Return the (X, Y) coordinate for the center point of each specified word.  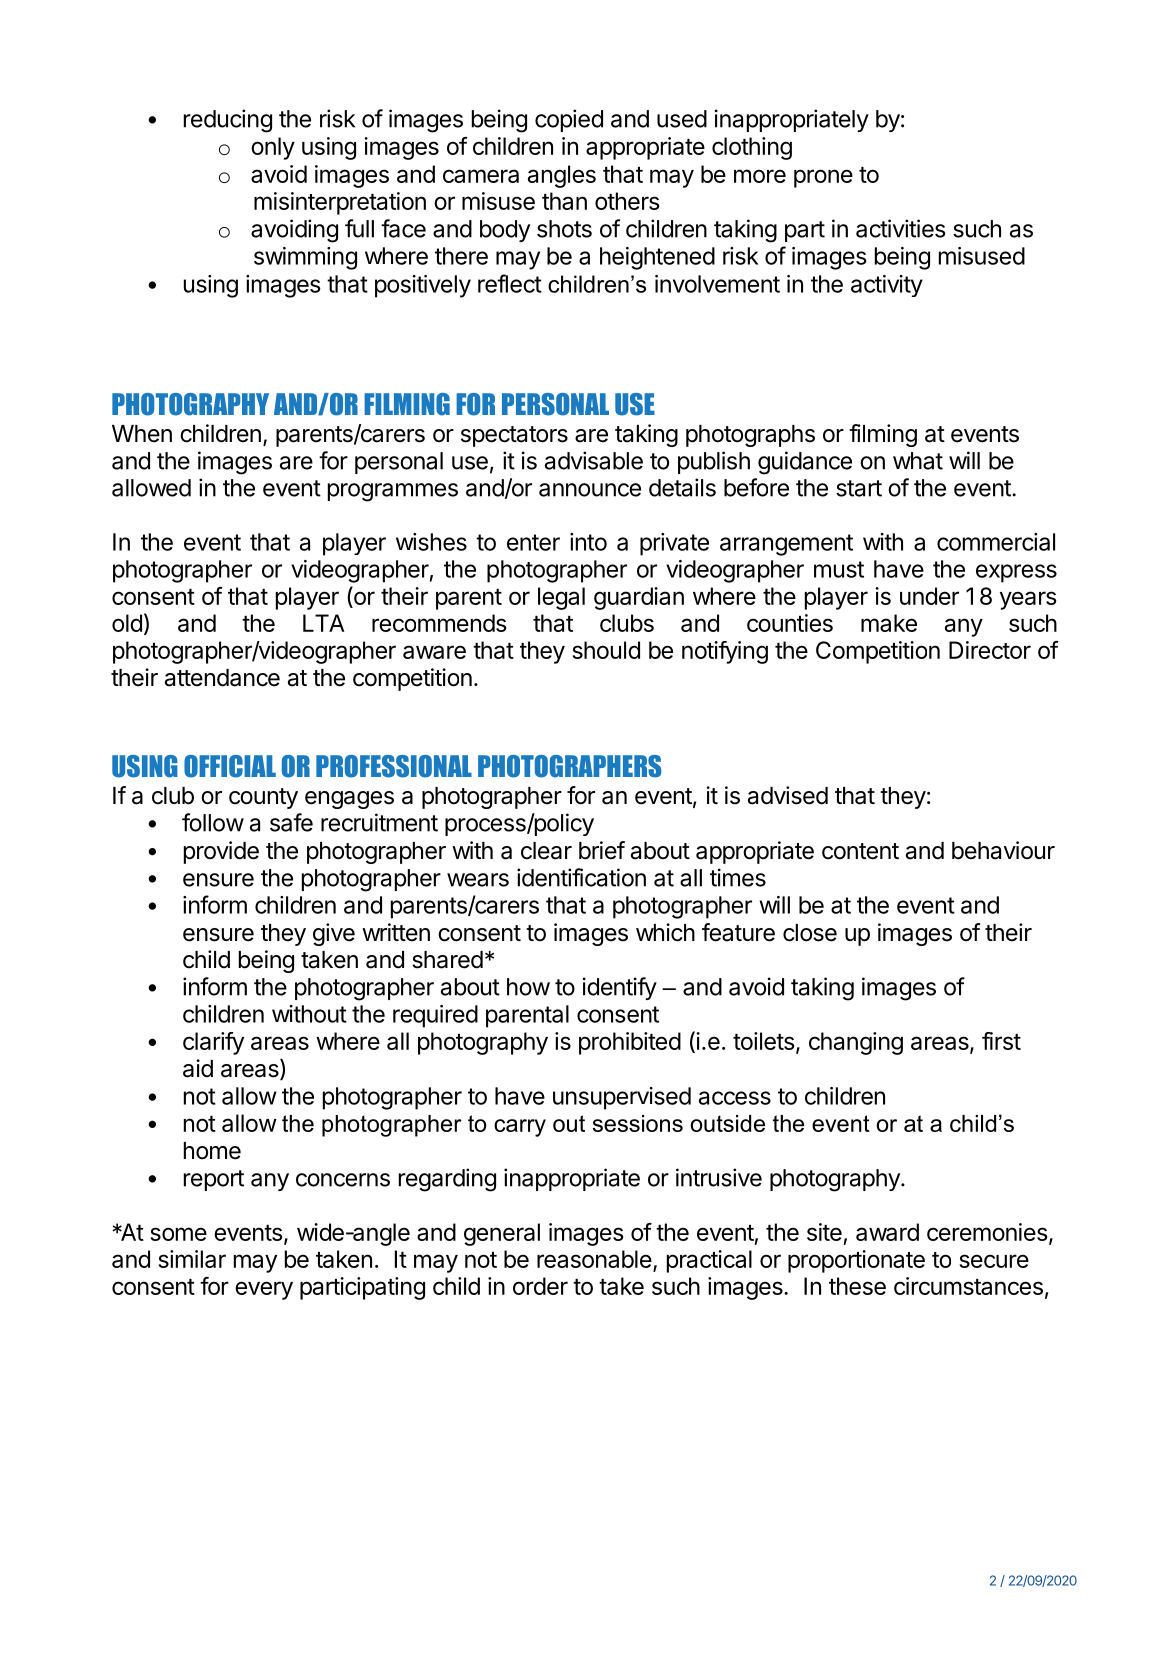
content (860, 851)
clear (546, 851)
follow (213, 822)
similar (192, 1259)
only (273, 148)
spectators (514, 436)
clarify (213, 1043)
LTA (324, 623)
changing (856, 1043)
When (142, 434)
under (929, 596)
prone (823, 178)
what (918, 461)
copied (569, 120)
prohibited (630, 1043)
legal (561, 598)
